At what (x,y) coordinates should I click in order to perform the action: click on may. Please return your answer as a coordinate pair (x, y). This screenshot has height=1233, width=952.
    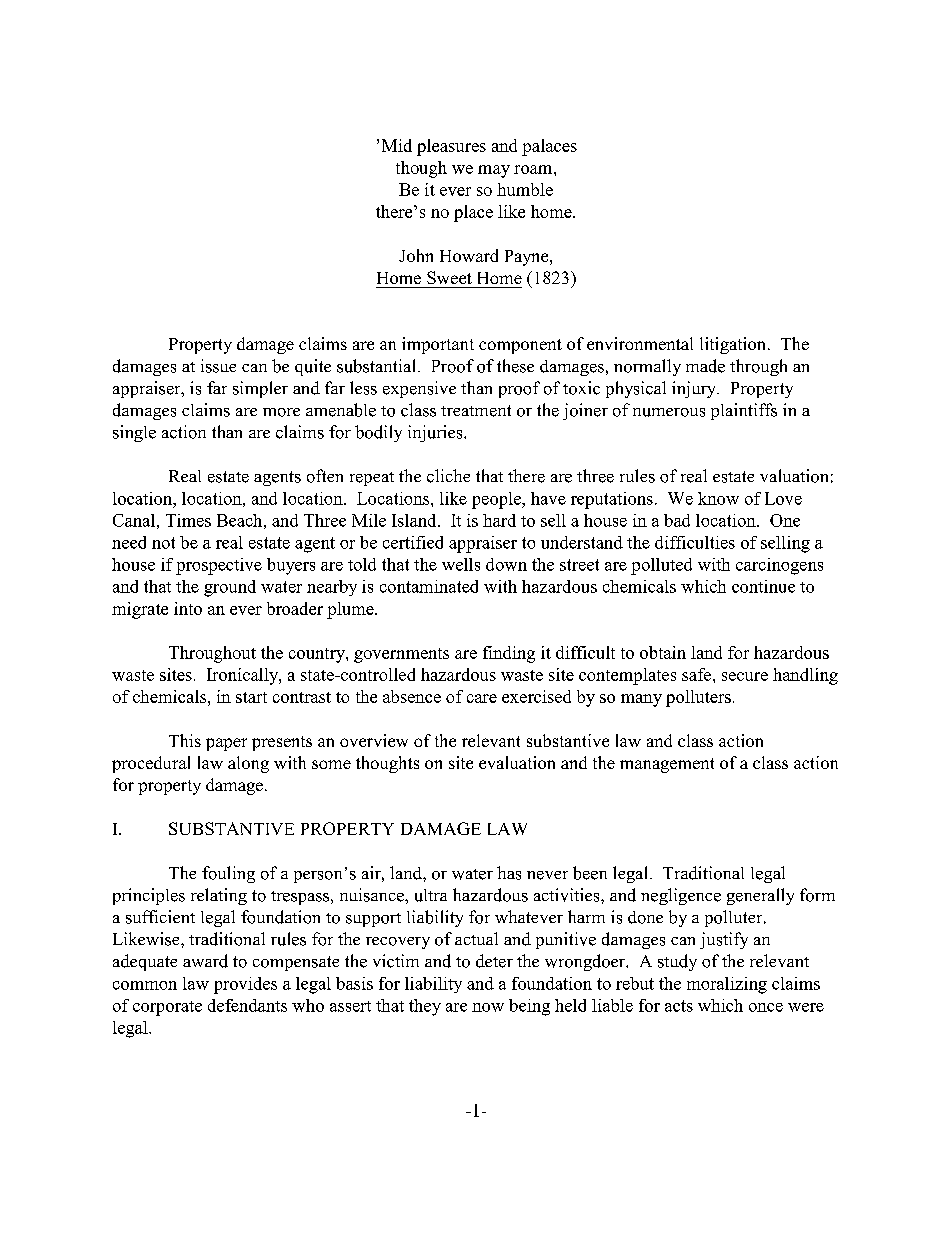
    Looking at the image, I should click on (494, 171).
